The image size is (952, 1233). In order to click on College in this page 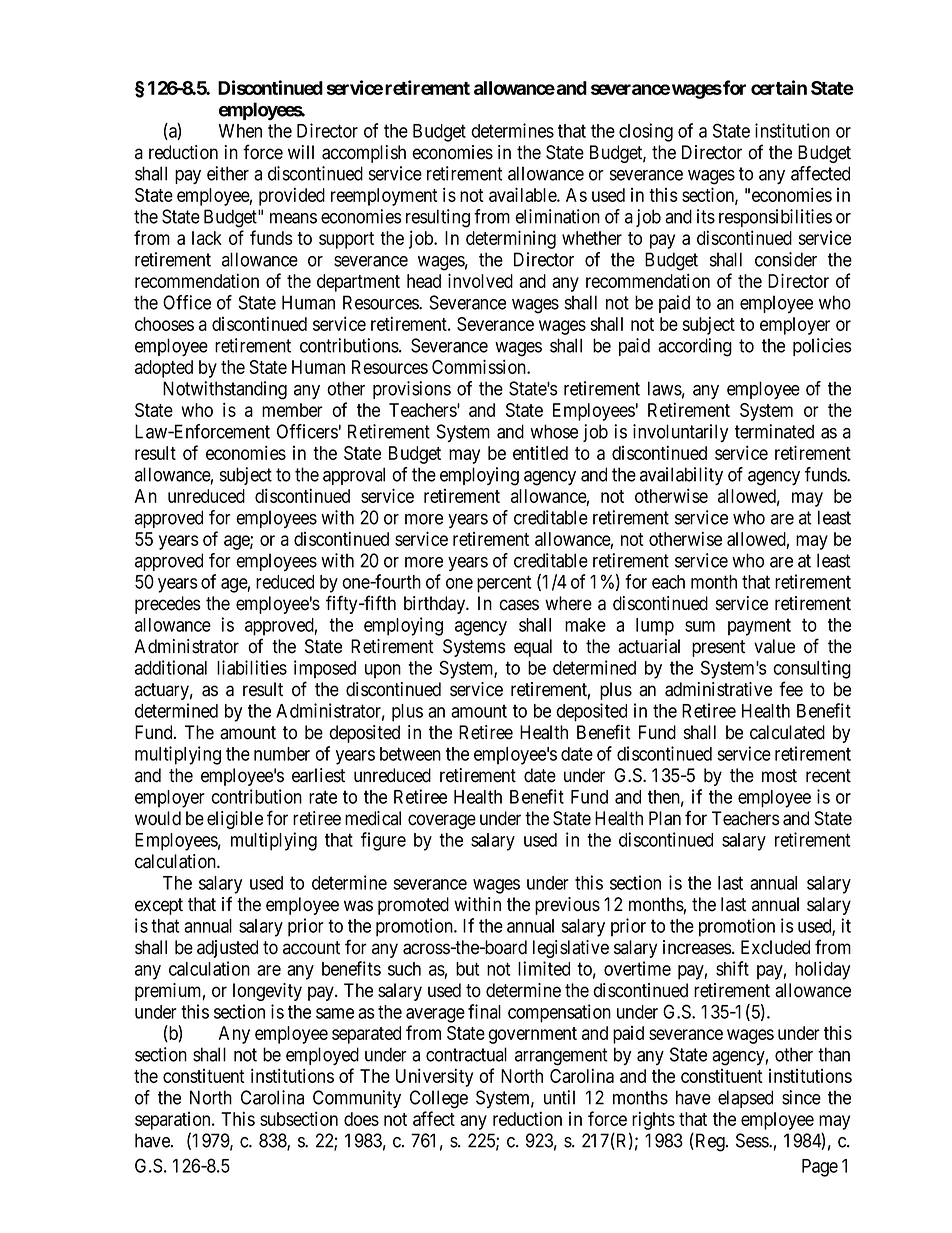, I will do `click(439, 1099)`.
